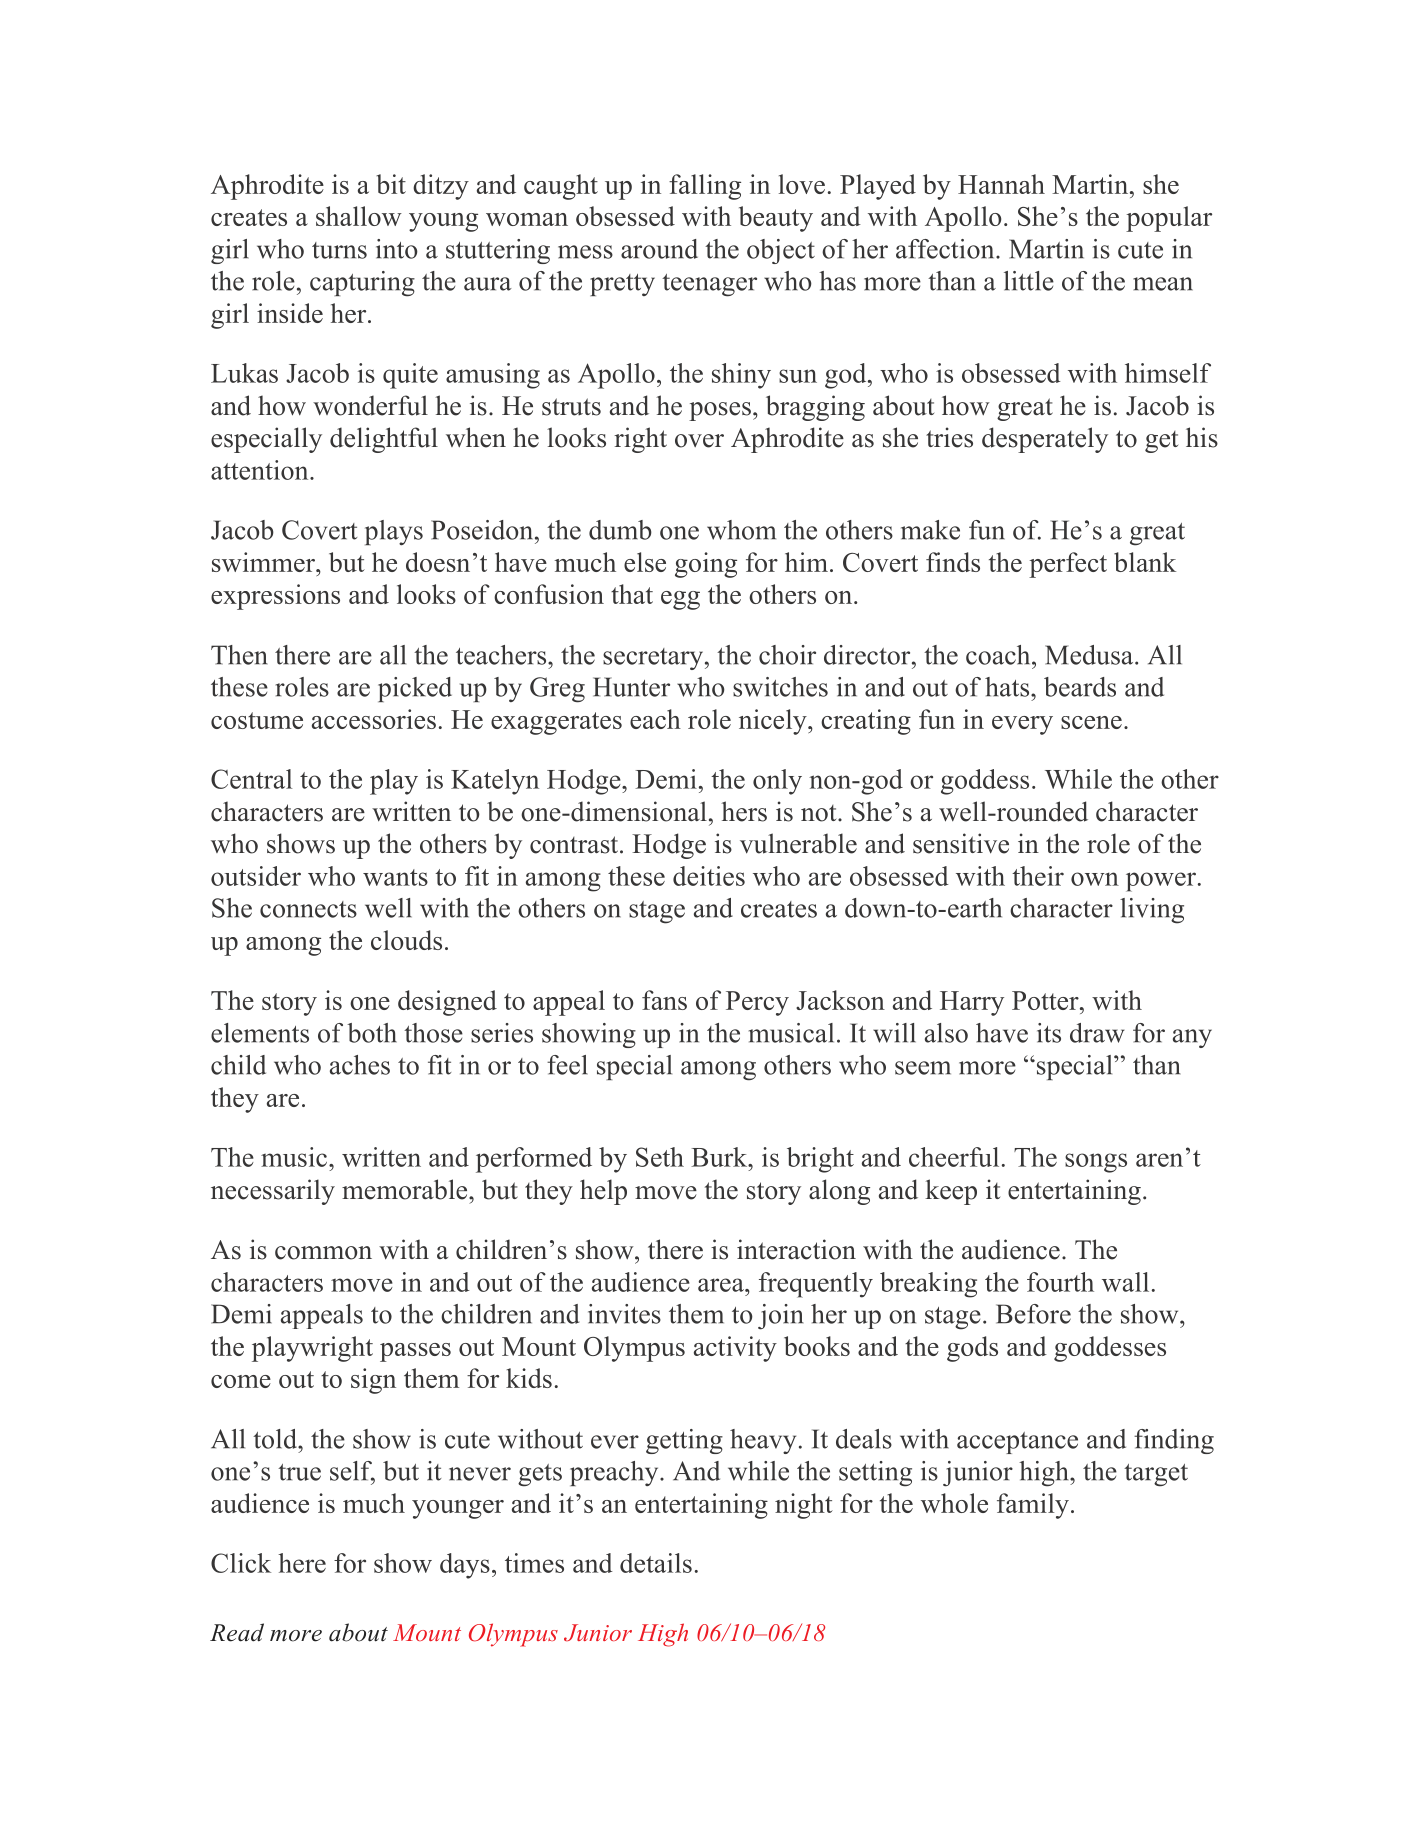 Image resolution: width=1428 pixels, height=1848 pixels. What do you see at coordinates (359, 216) in the screenshot?
I see `shallow` at bounding box center [359, 216].
